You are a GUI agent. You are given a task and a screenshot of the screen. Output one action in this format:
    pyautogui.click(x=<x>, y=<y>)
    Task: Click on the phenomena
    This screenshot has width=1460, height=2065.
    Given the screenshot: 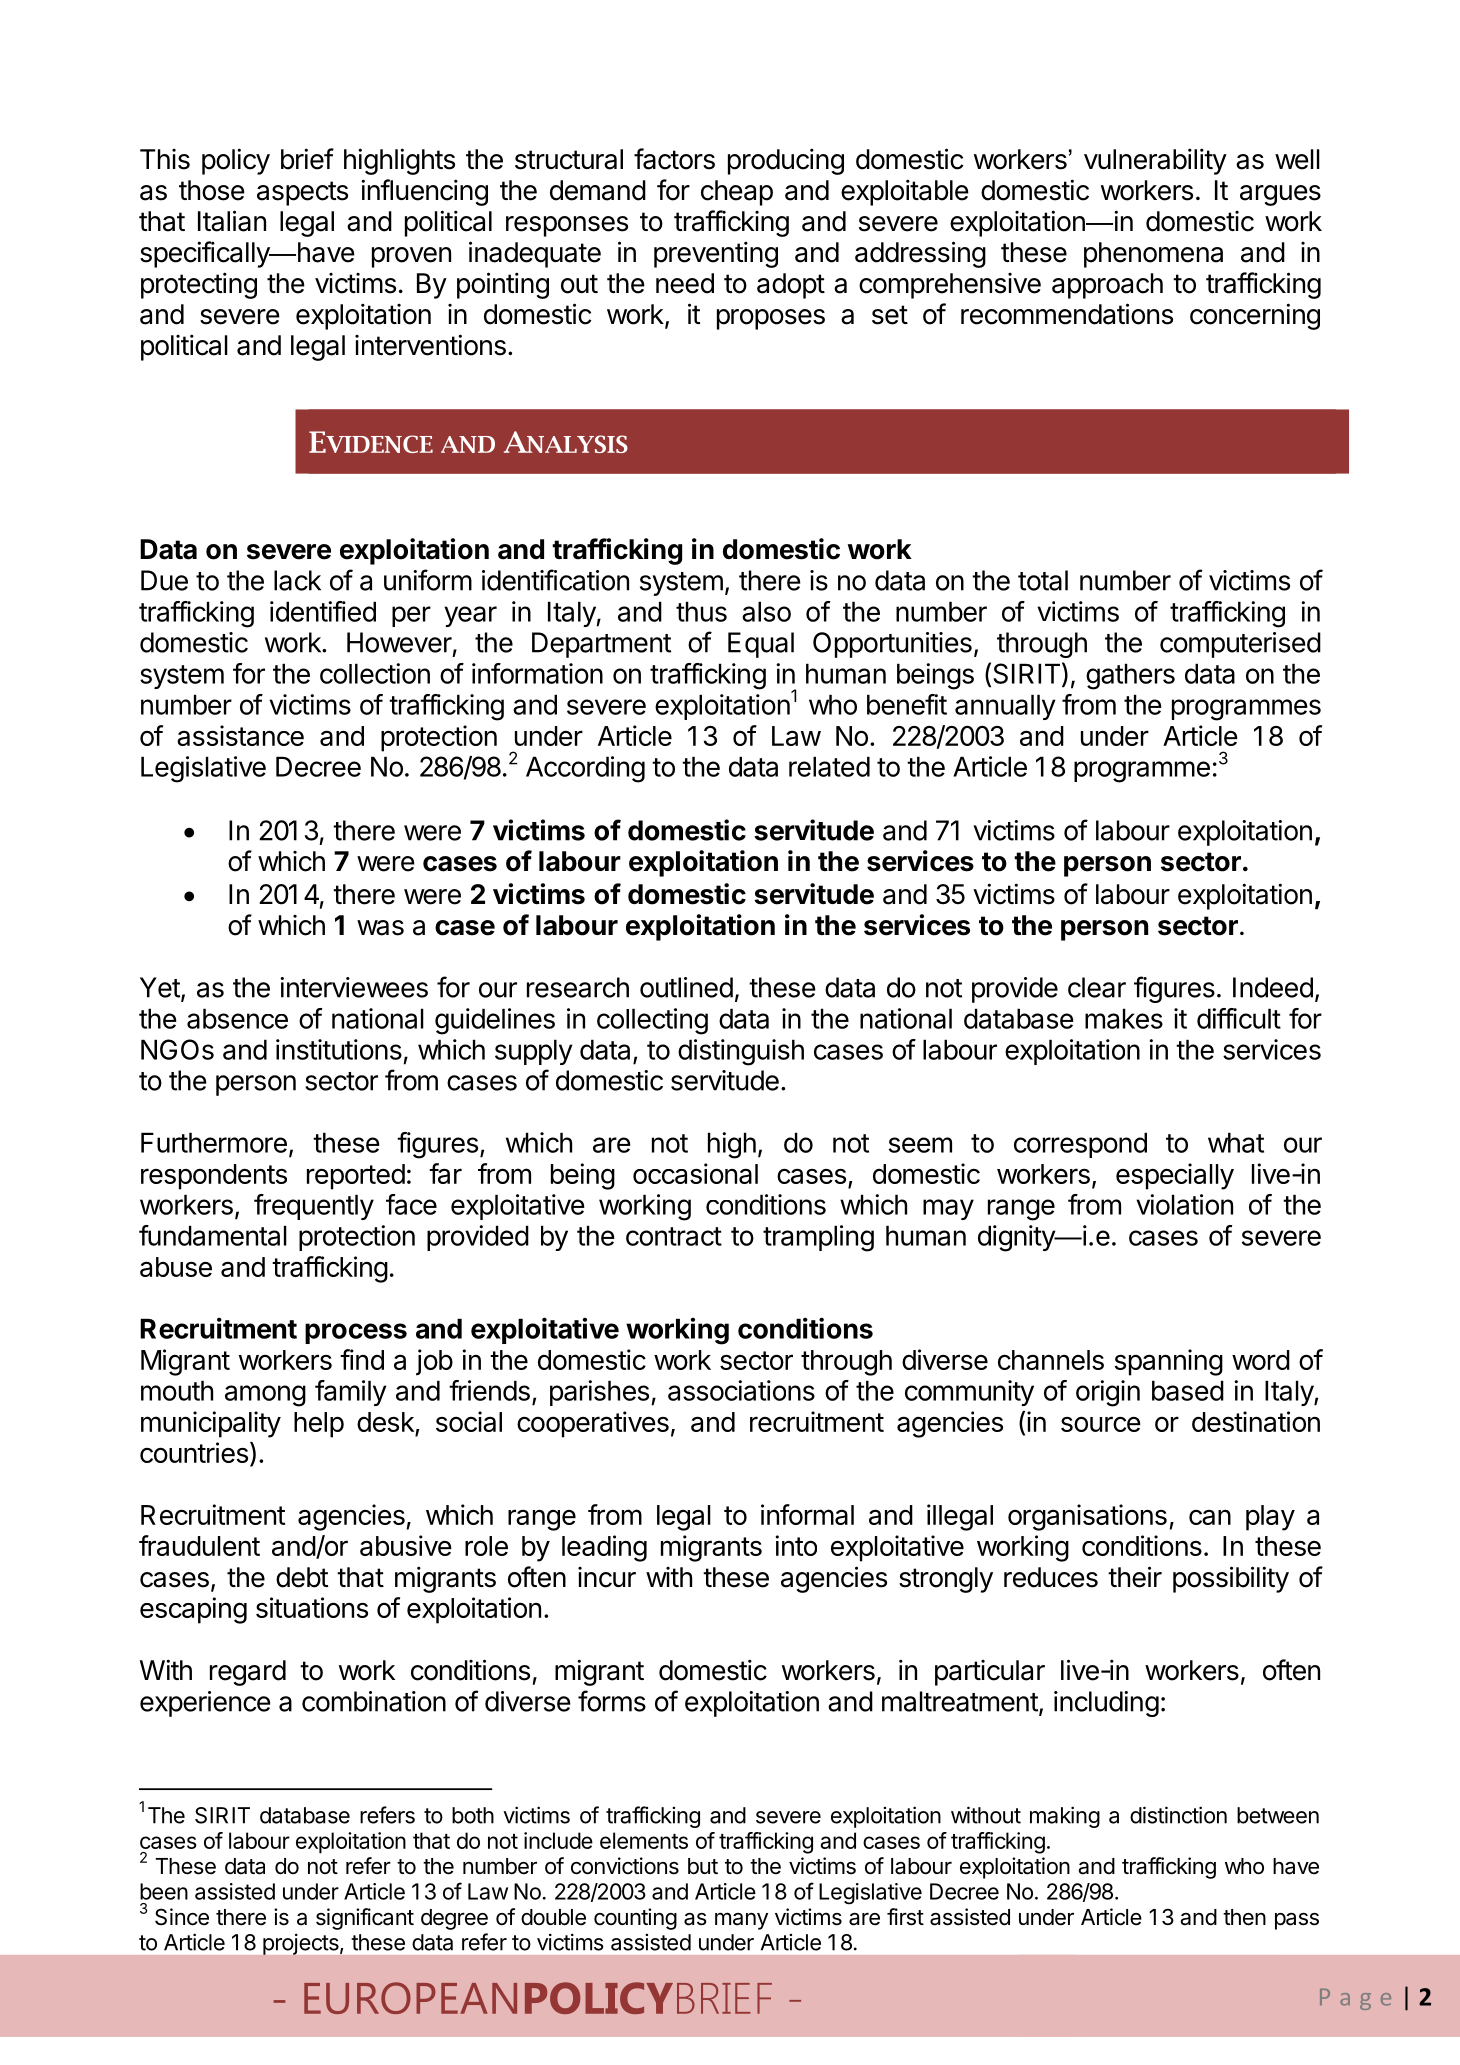 What is the action you would take?
    pyautogui.click(x=1153, y=255)
